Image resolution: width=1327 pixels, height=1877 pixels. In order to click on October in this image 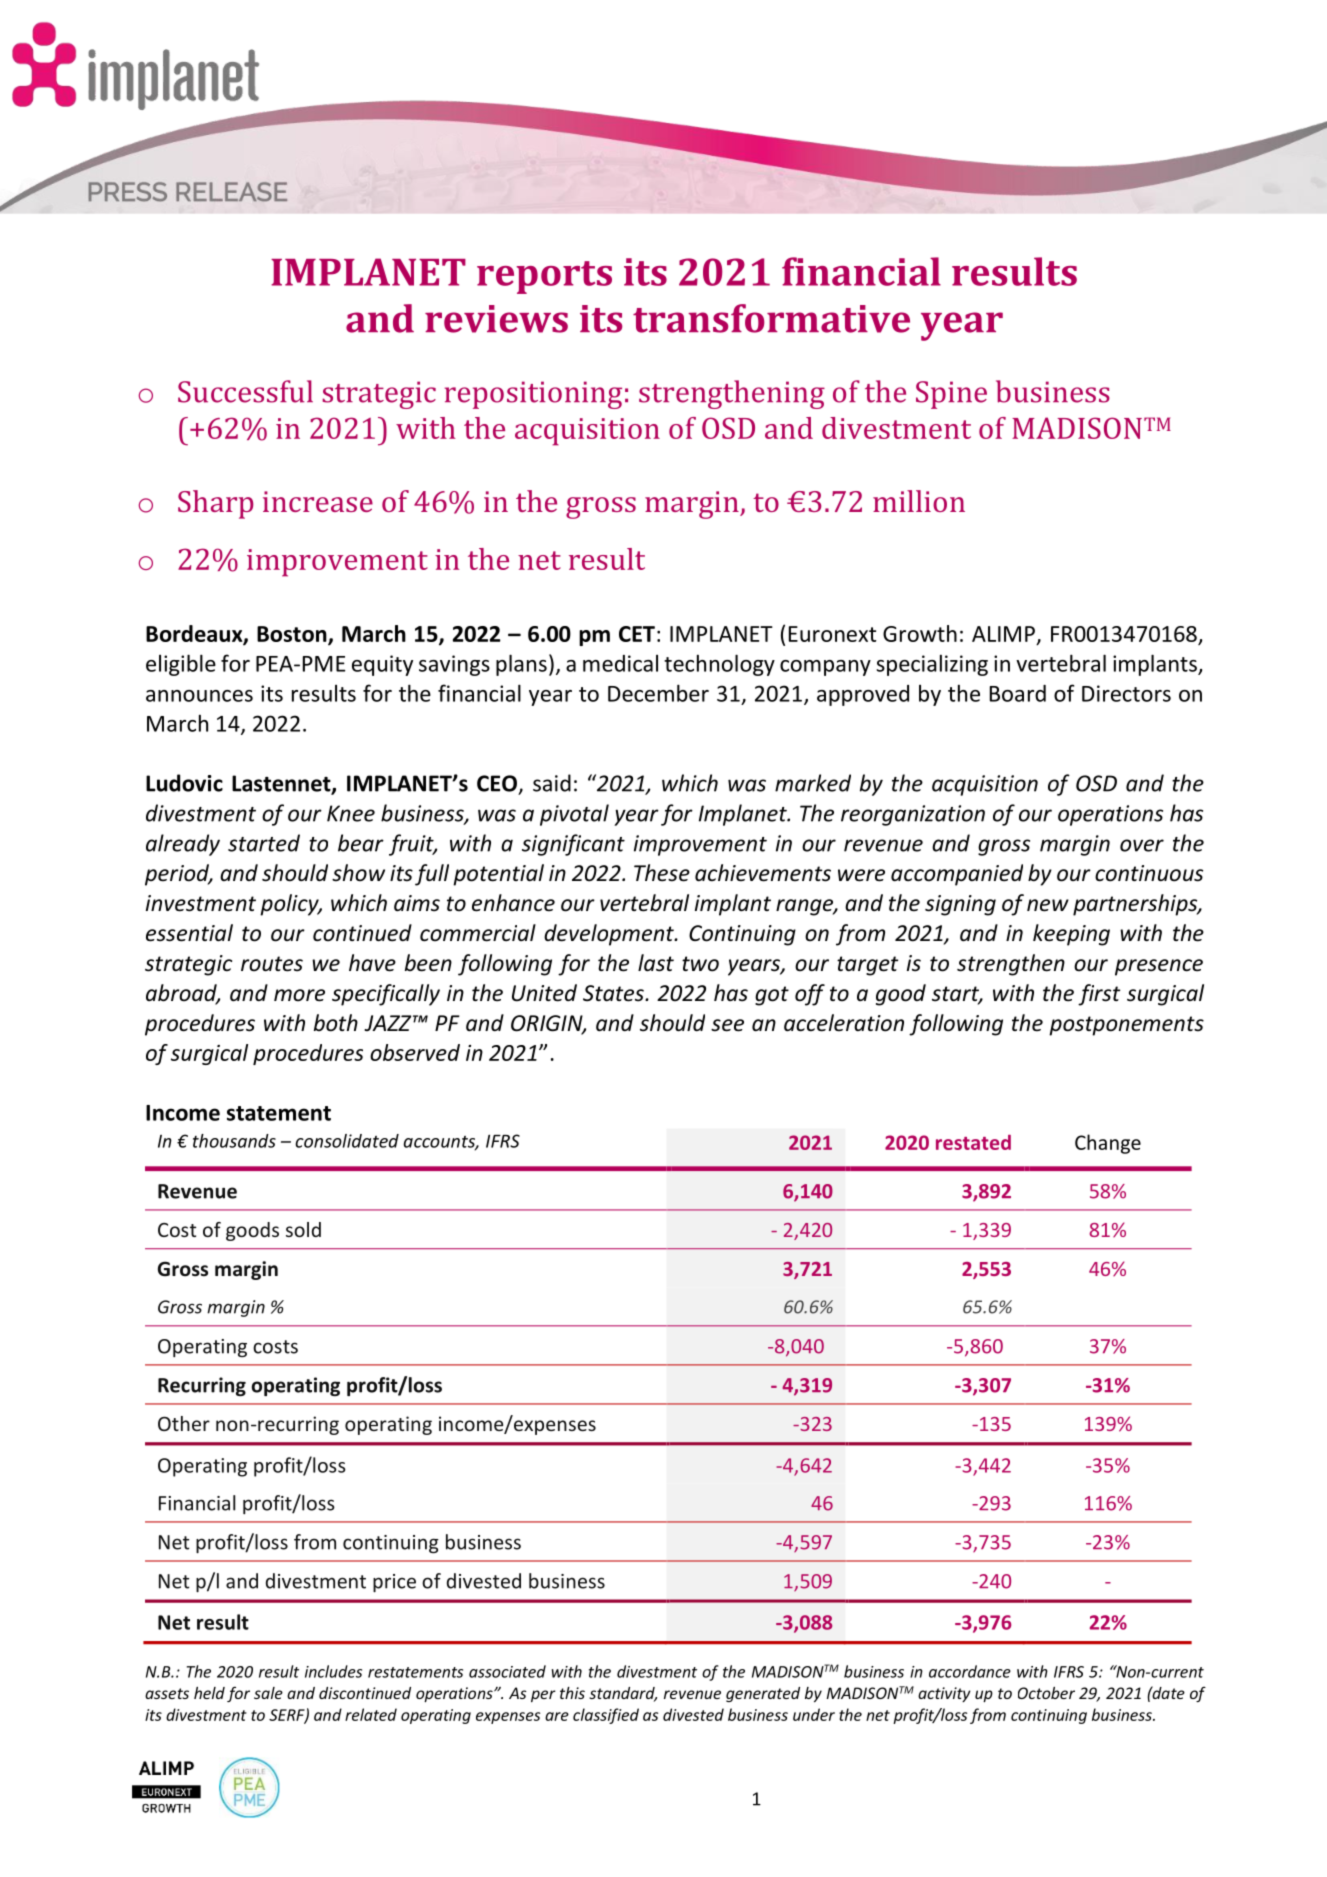, I will do `click(1046, 1693)`.
